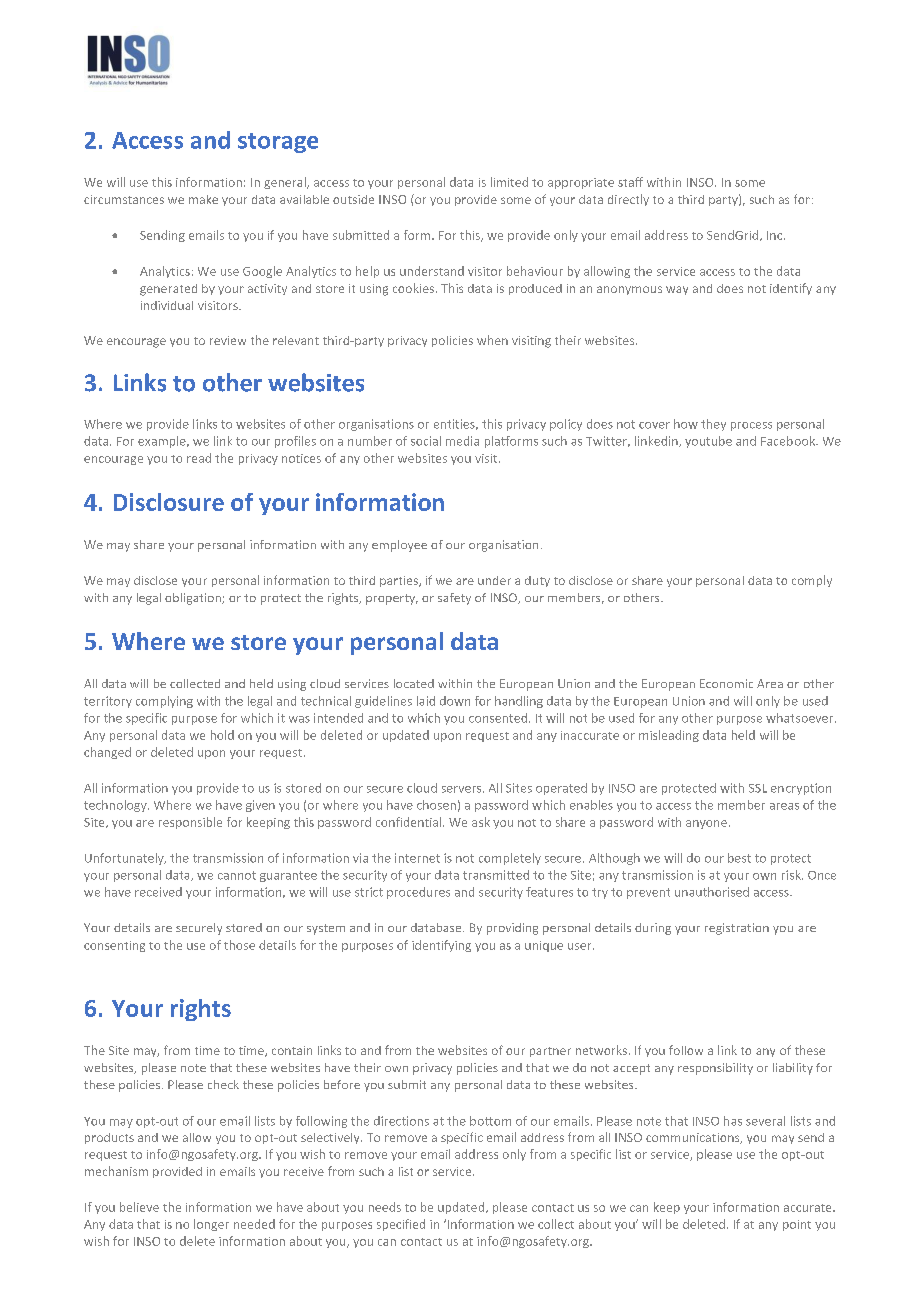 The width and height of the page is (924, 1308). What do you see at coordinates (169, 502) in the page?
I see `Disclosure` at bounding box center [169, 502].
